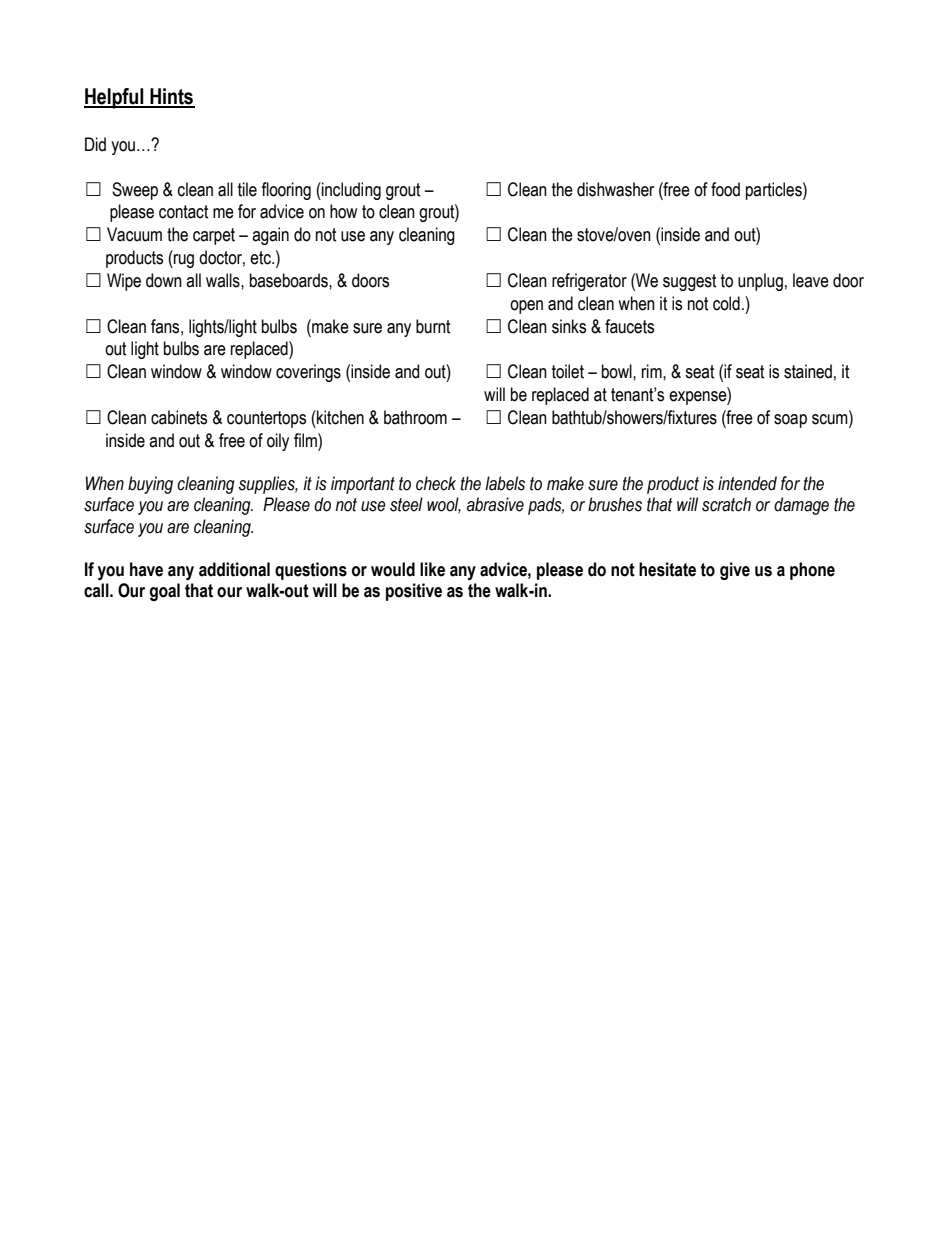 This screenshot has width=952, height=1233. What do you see at coordinates (808, 371) in the screenshot?
I see `stained` at bounding box center [808, 371].
